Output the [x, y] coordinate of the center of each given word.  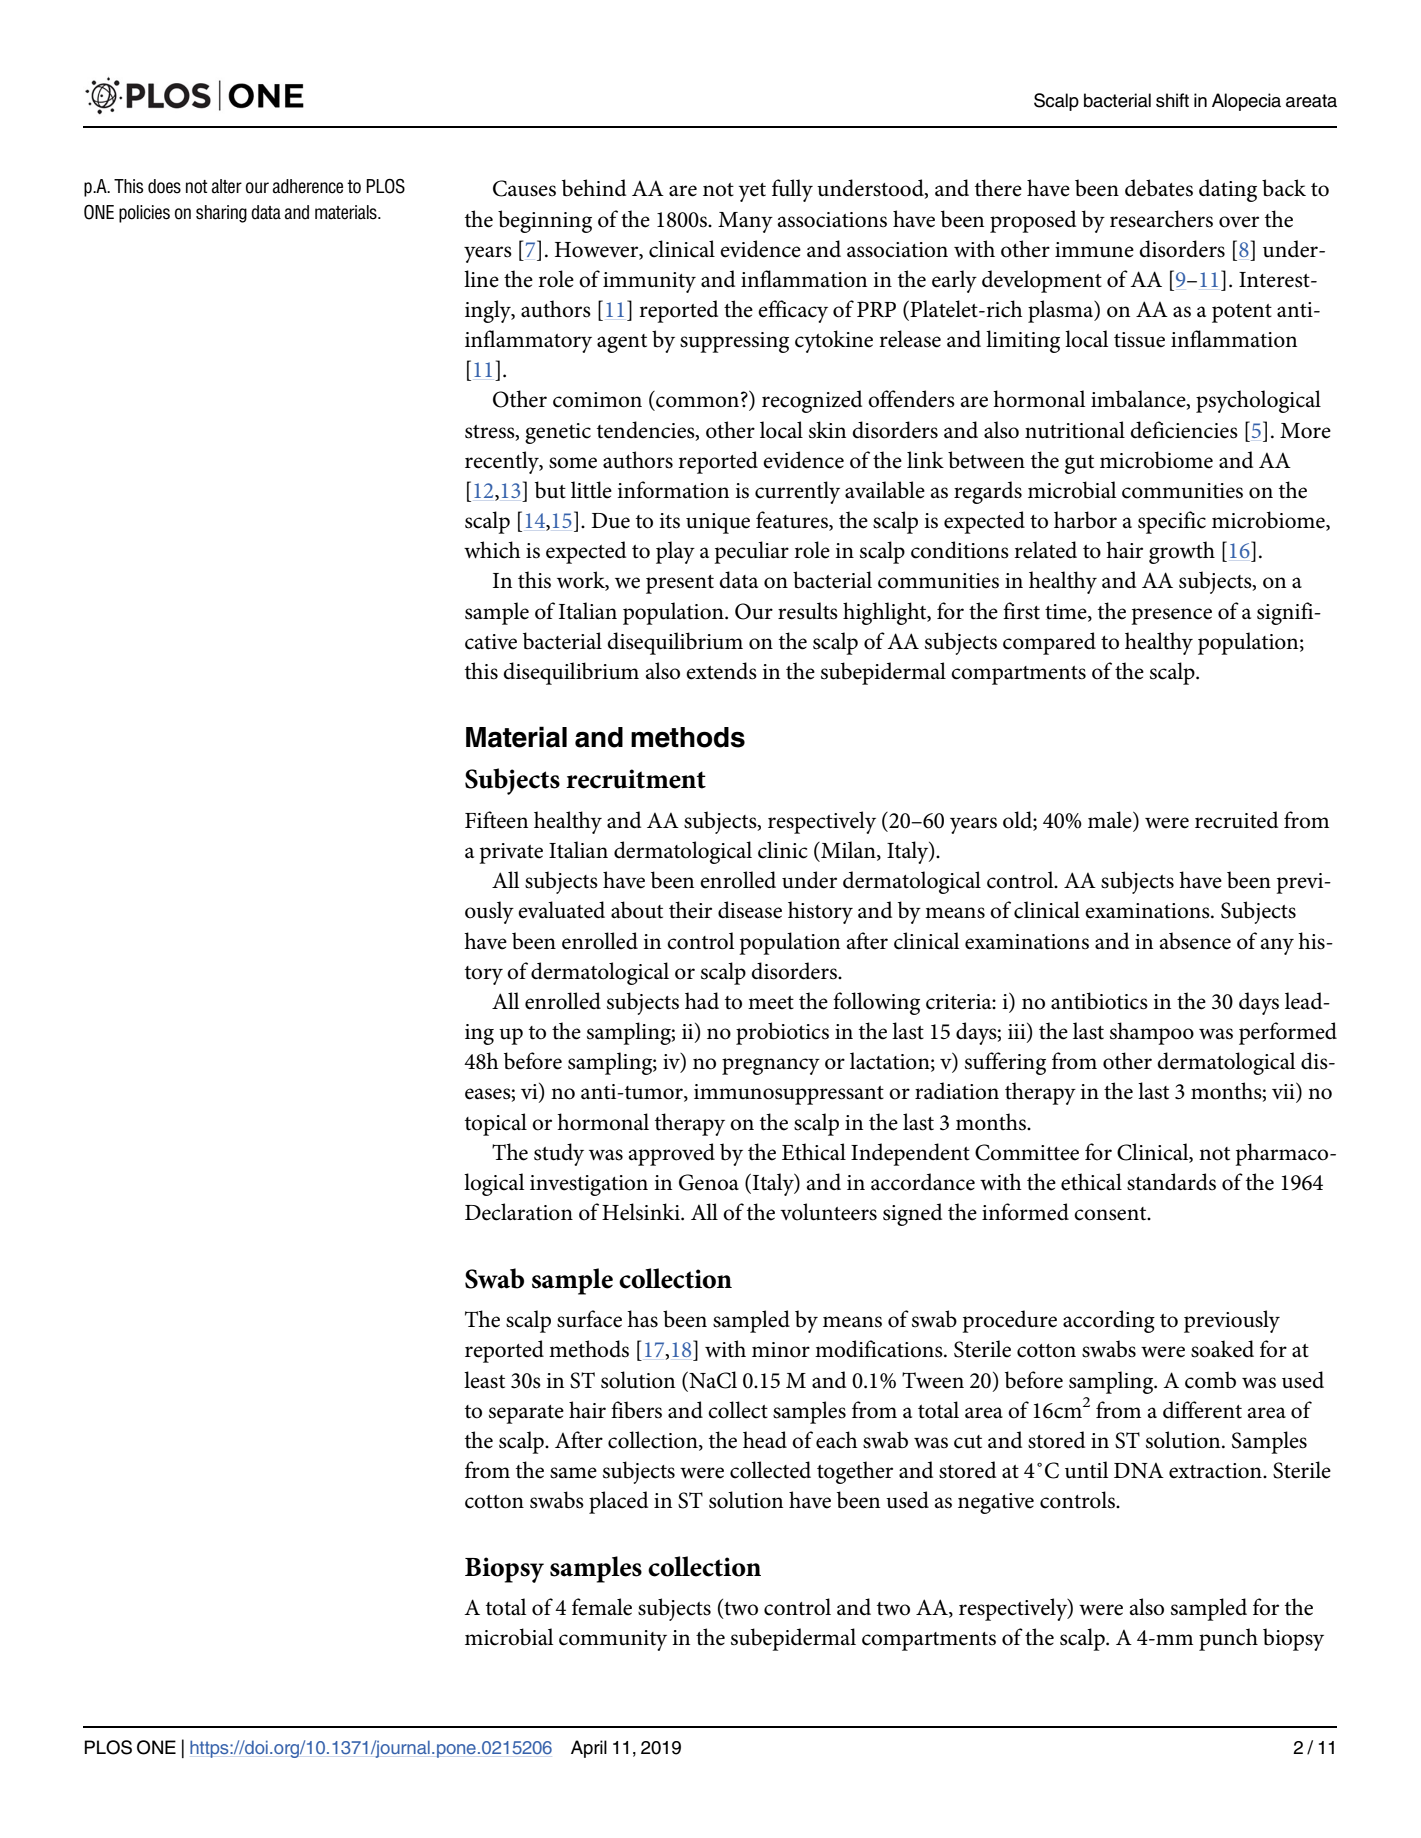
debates [1159, 188]
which [492, 550]
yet [752, 192]
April [589, 1749]
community [613, 1640]
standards [1171, 1182]
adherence [308, 186]
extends [721, 671]
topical [496, 1124]
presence [1172, 616]
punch [1228, 1639]
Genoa [709, 1182]
